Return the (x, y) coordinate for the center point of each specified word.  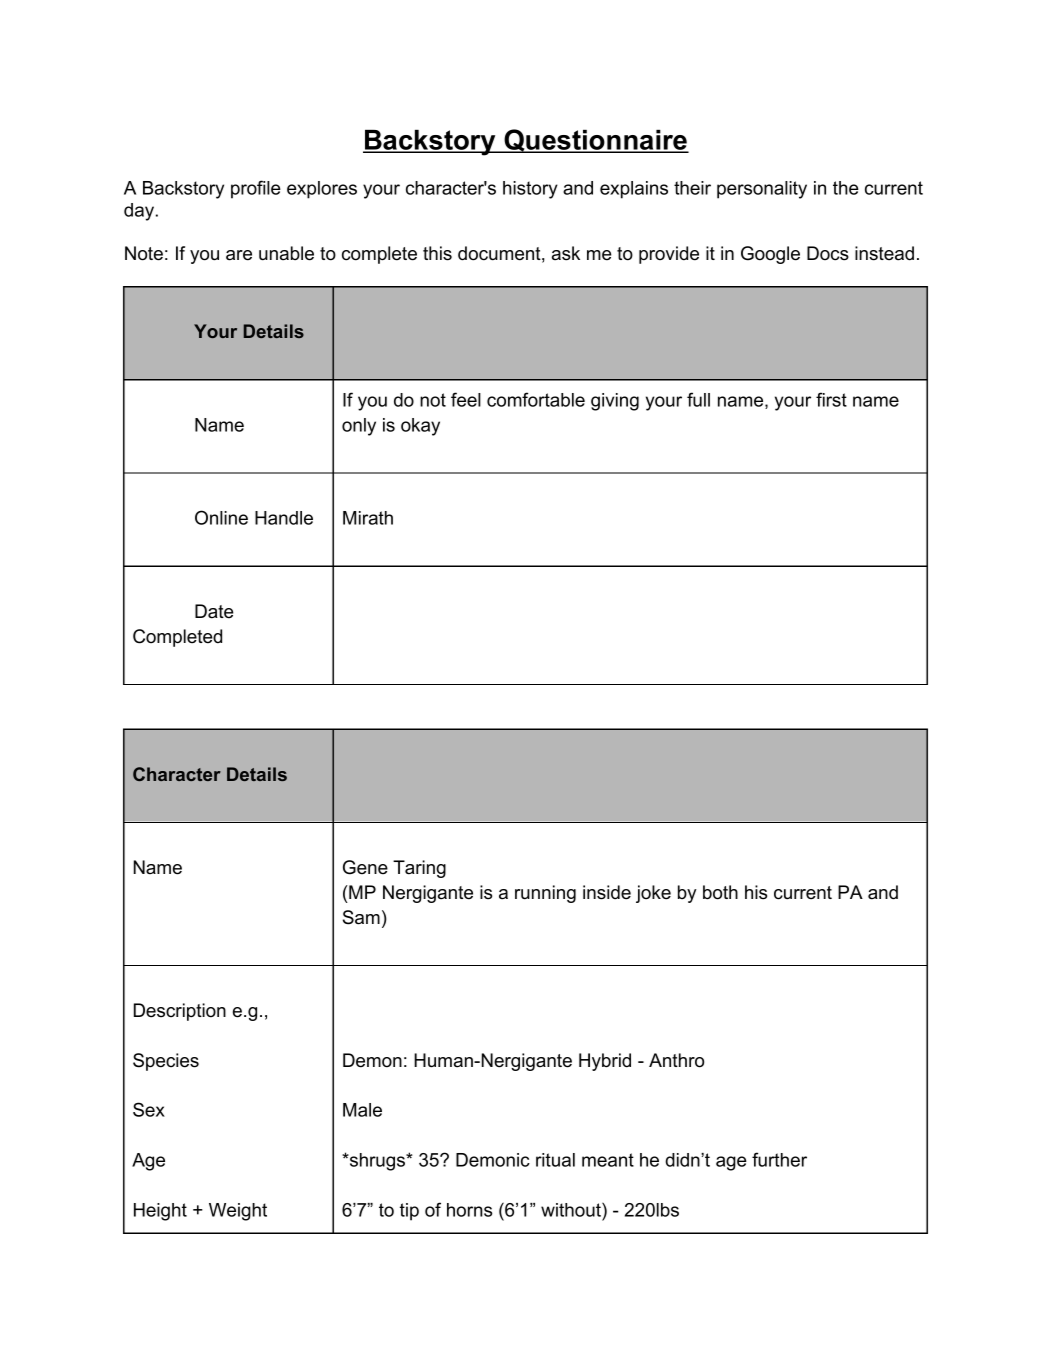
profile (256, 189)
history (530, 190)
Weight (238, 1212)
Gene (365, 867)
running (545, 894)
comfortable (536, 399)
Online (221, 517)
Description (180, 1012)
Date (214, 611)
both (720, 892)
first (831, 399)
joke (653, 894)
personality (762, 190)
